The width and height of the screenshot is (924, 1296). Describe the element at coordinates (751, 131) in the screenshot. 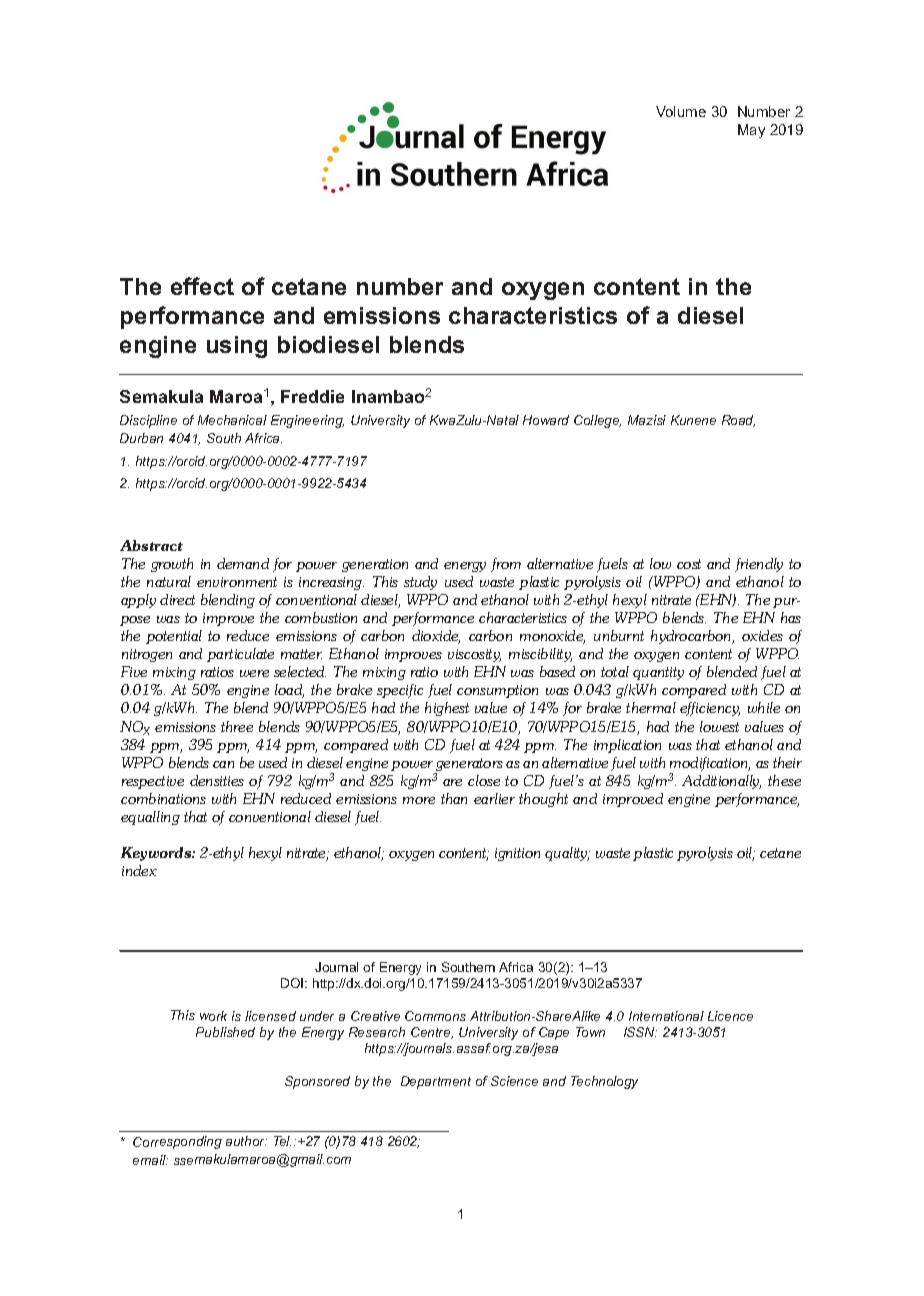

I see `May` at that location.
